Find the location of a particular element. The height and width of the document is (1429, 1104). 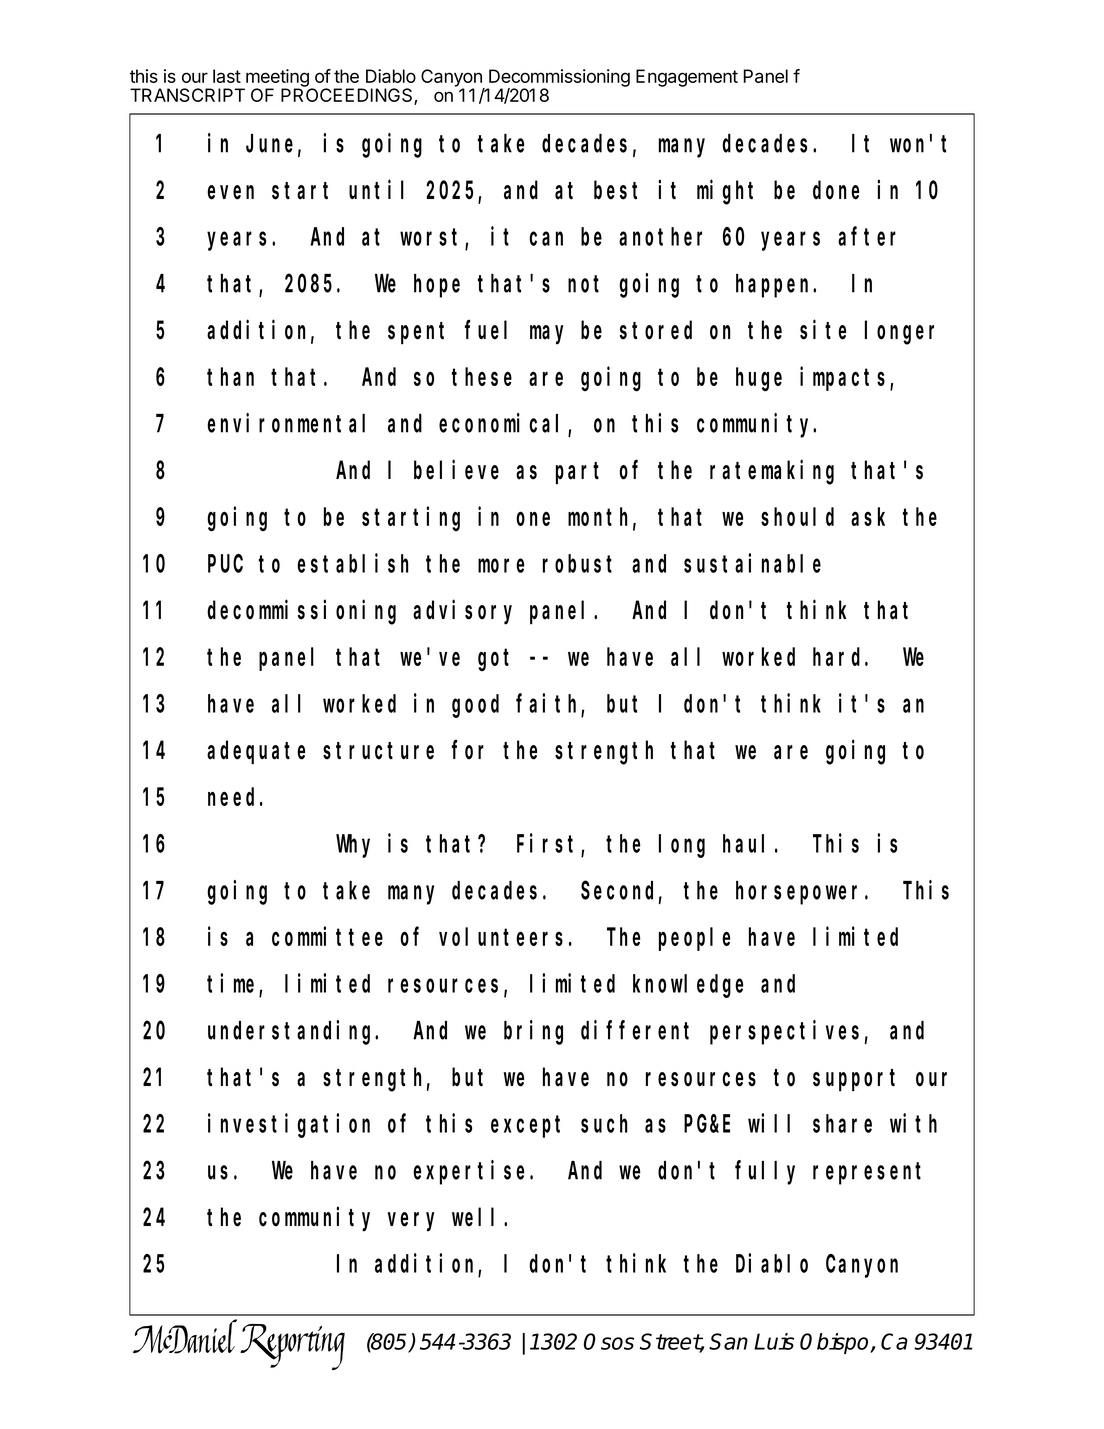

worst is located at coordinates (433, 239).
